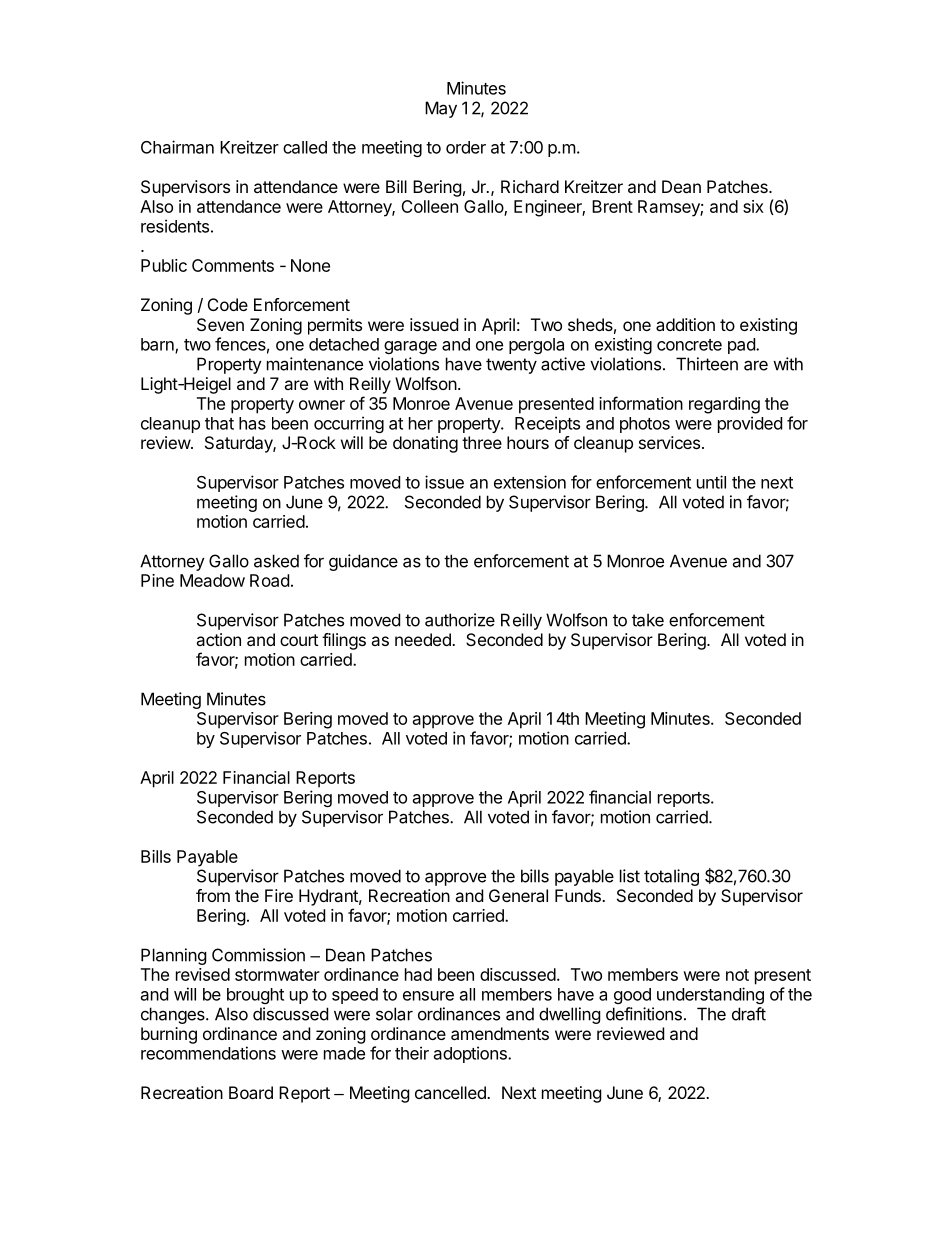 Image resolution: width=952 pixels, height=1233 pixels. Describe the element at coordinates (466, 147) in the screenshot. I see `order` at that location.
